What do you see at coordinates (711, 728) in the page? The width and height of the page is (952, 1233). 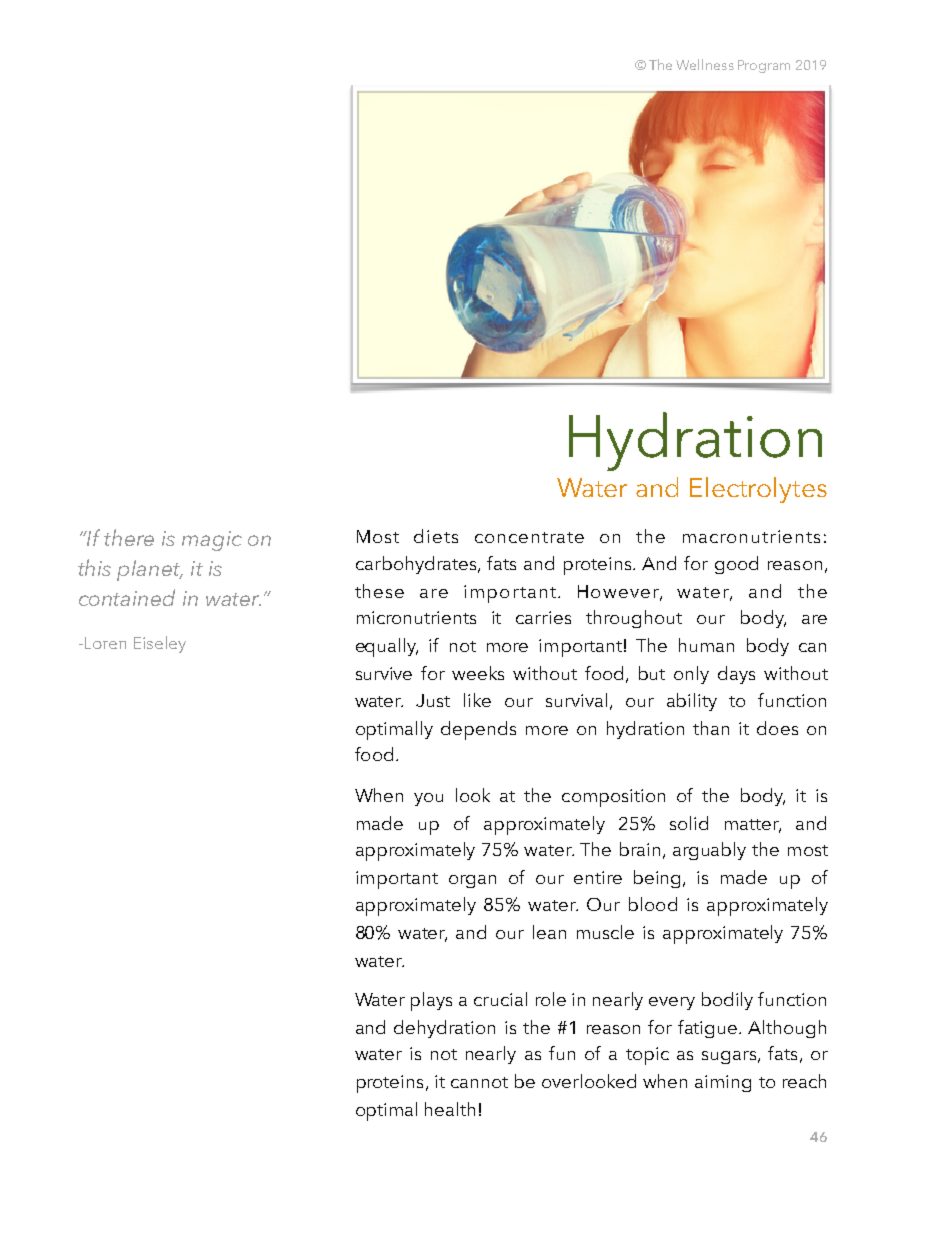 I see `than` at bounding box center [711, 728].
